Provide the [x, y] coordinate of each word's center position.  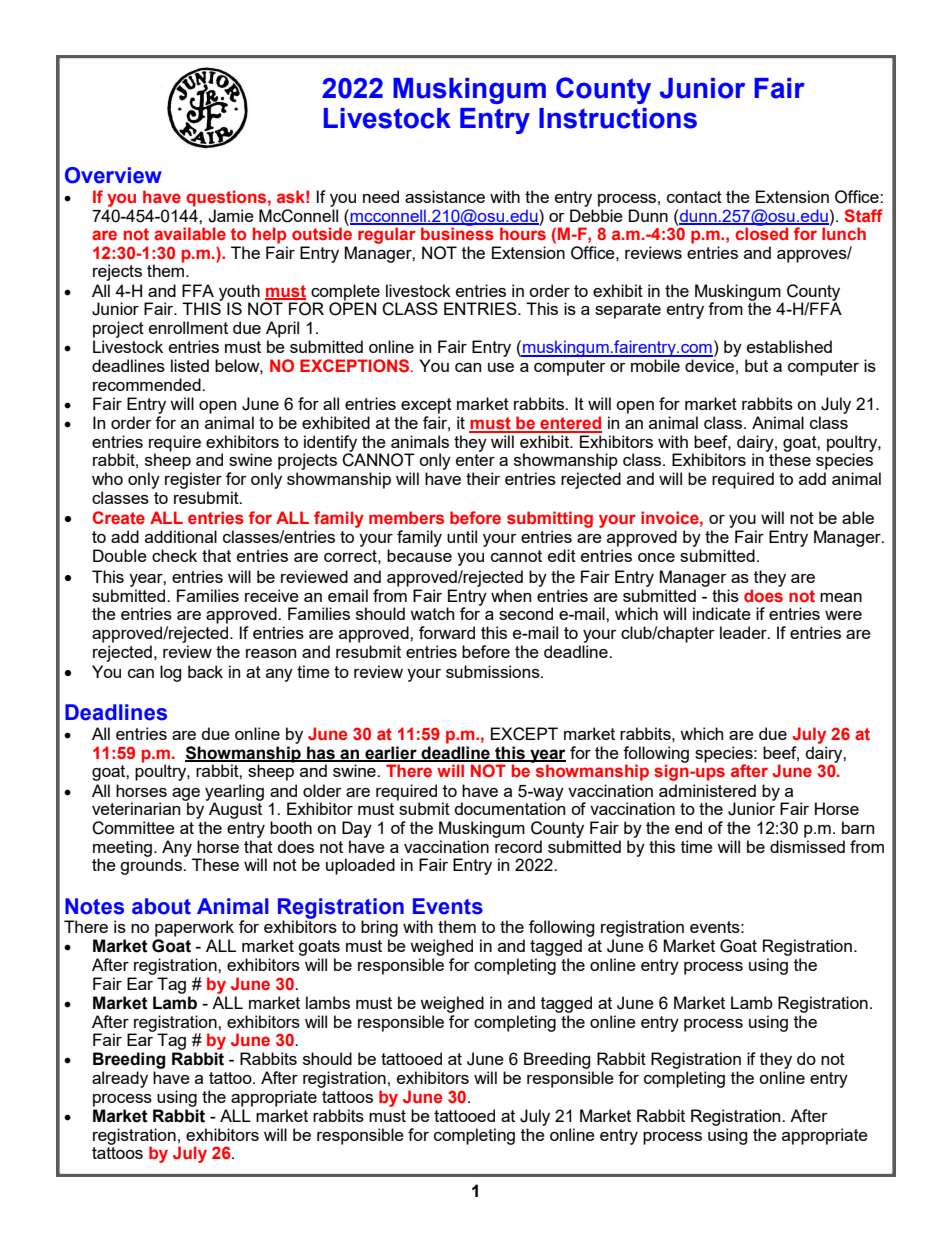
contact [694, 197]
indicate [722, 613]
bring [379, 928]
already [120, 1079]
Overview [113, 175]
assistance [445, 196]
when [511, 595]
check [174, 555]
